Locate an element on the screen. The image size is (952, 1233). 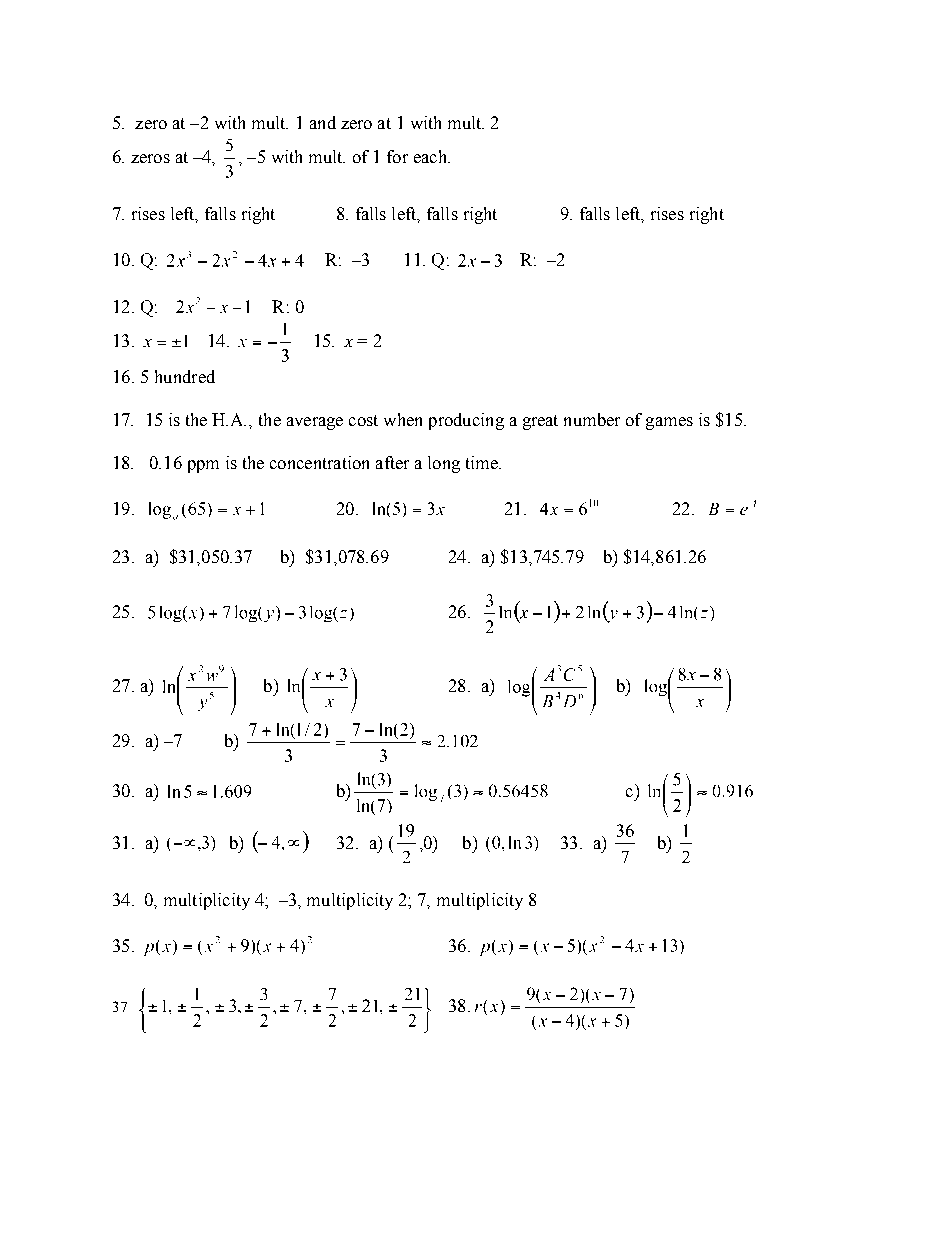
ppm is located at coordinates (203, 466).
